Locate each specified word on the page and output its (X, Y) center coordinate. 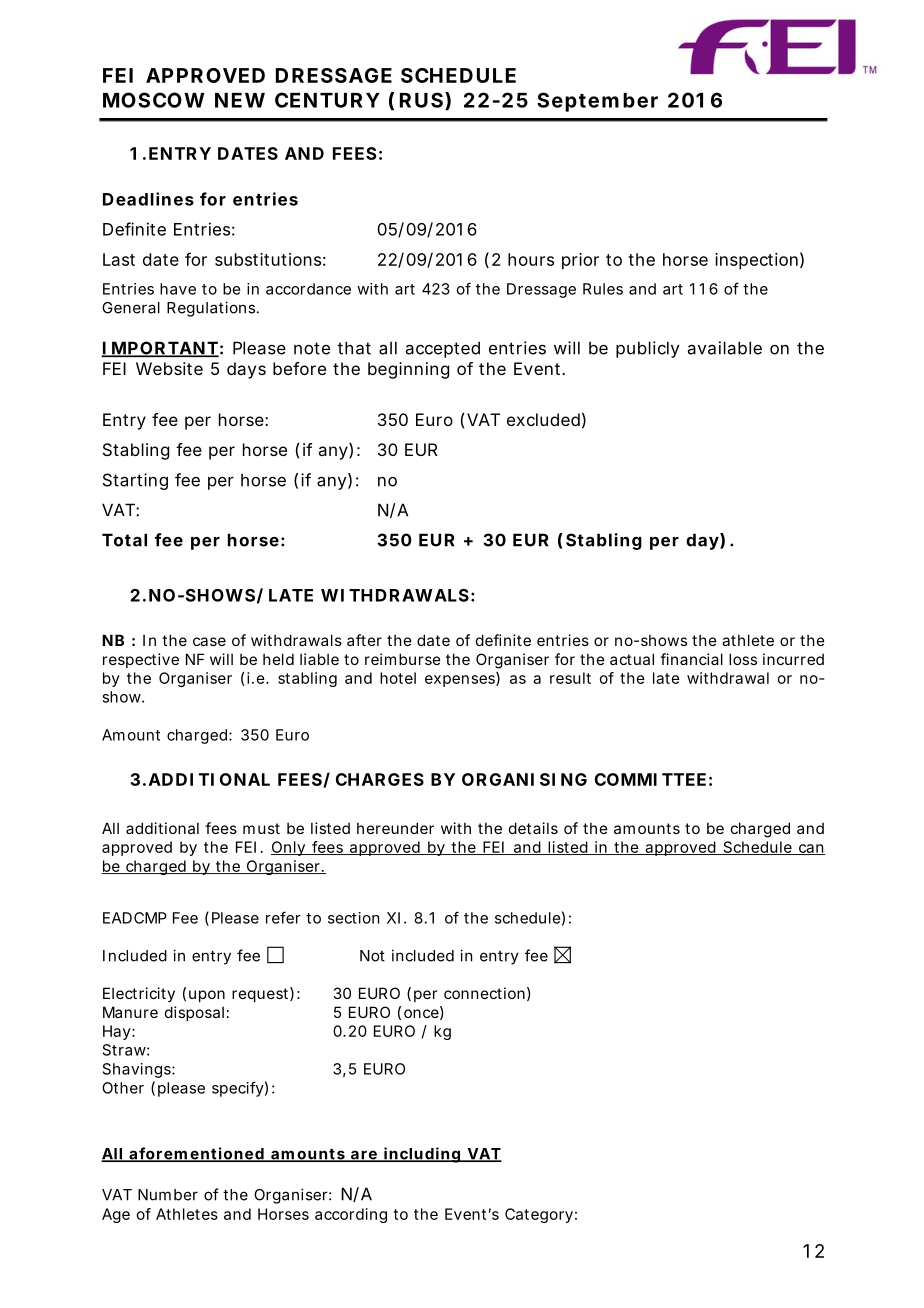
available (725, 348)
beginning (408, 370)
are (364, 1156)
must (261, 828)
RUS (421, 100)
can (811, 849)
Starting (135, 481)
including (422, 1155)
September (597, 102)
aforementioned (196, 1154)
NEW (240, 100)
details (533, 828)
